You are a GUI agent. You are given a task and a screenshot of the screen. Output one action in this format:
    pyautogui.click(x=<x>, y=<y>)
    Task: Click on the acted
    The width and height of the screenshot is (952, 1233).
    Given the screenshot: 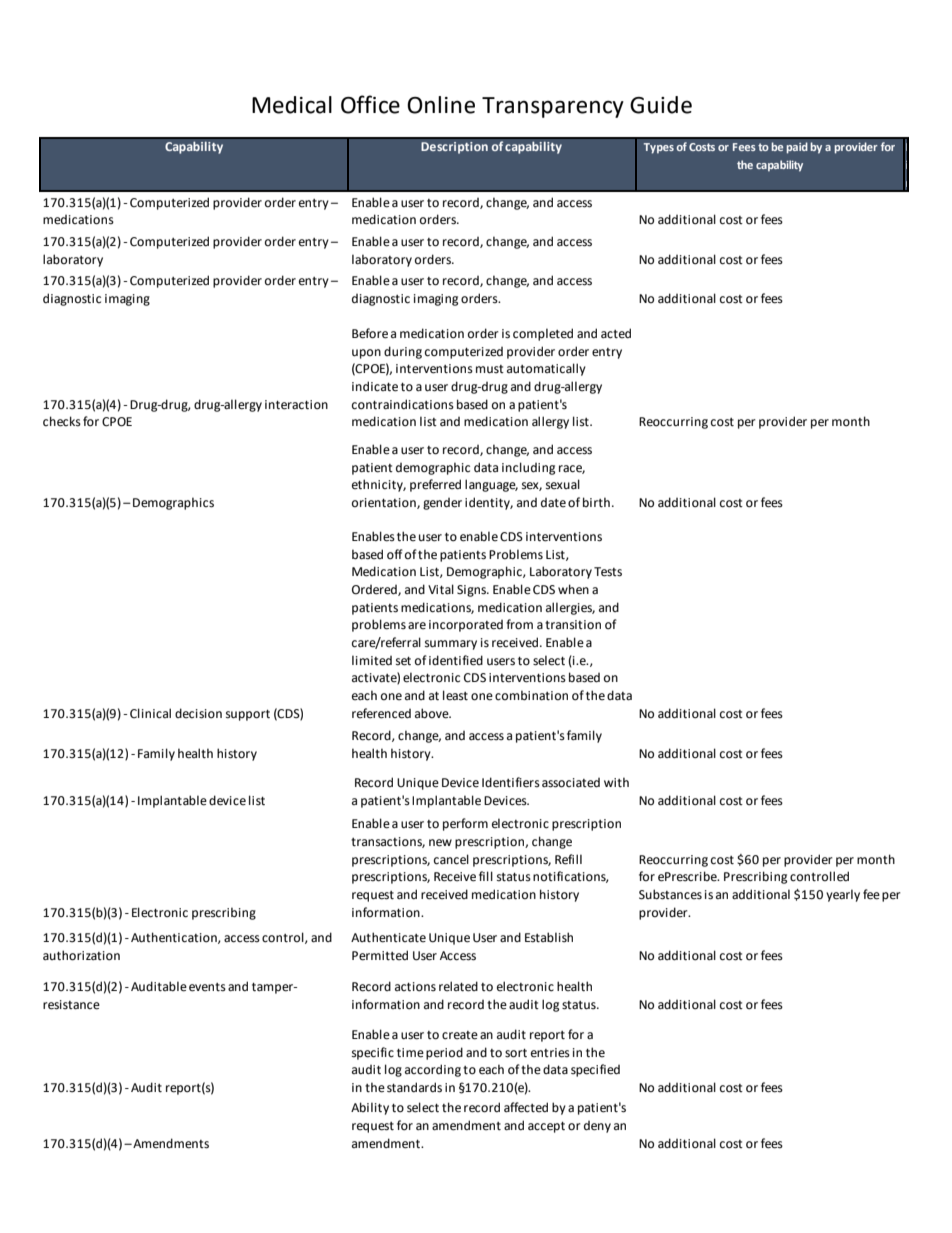 What is the action you would take?
    pyautogui.click(x=616, y=333)
